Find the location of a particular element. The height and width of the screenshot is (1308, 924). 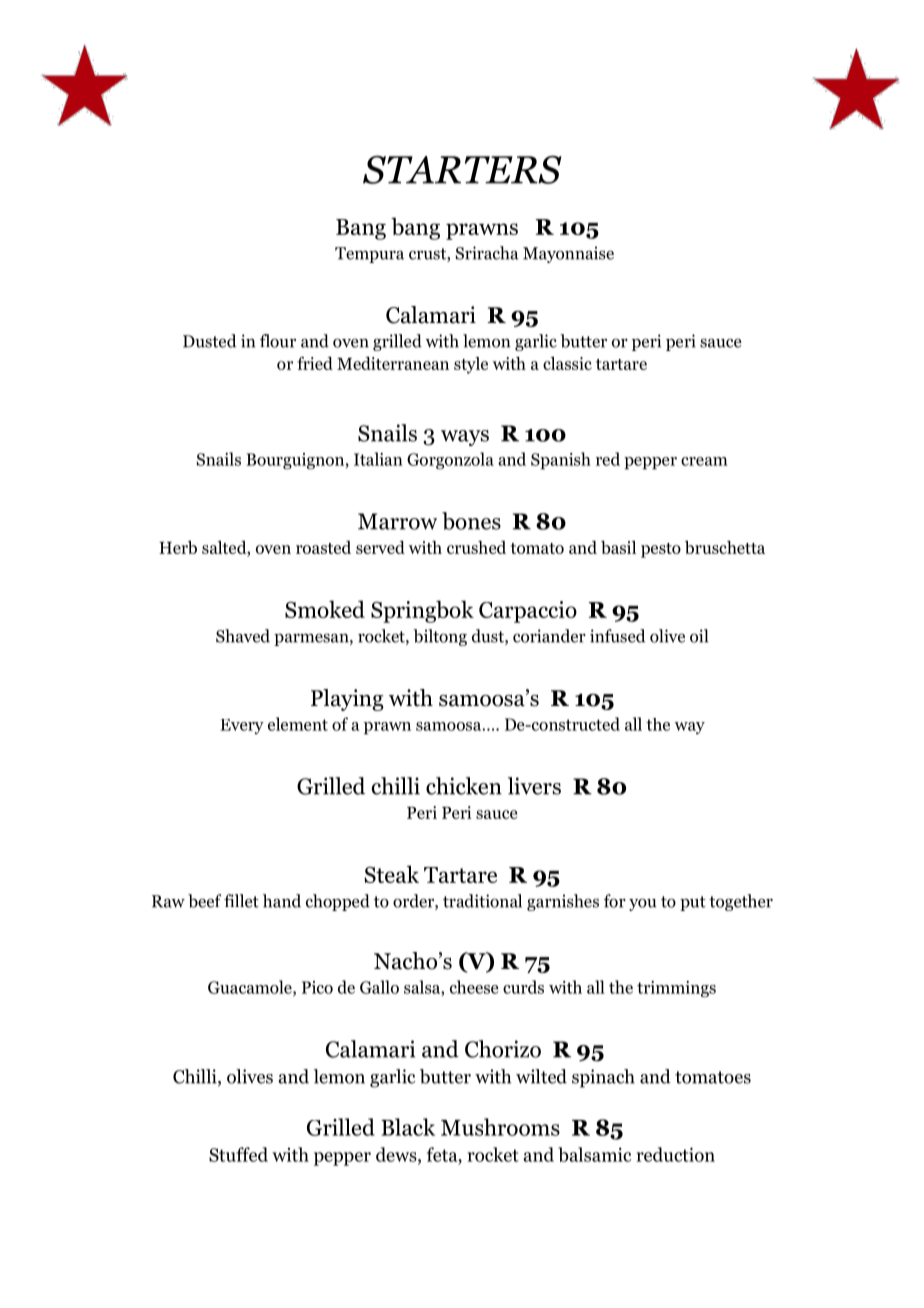

style is located at coordinates (471, 365).
